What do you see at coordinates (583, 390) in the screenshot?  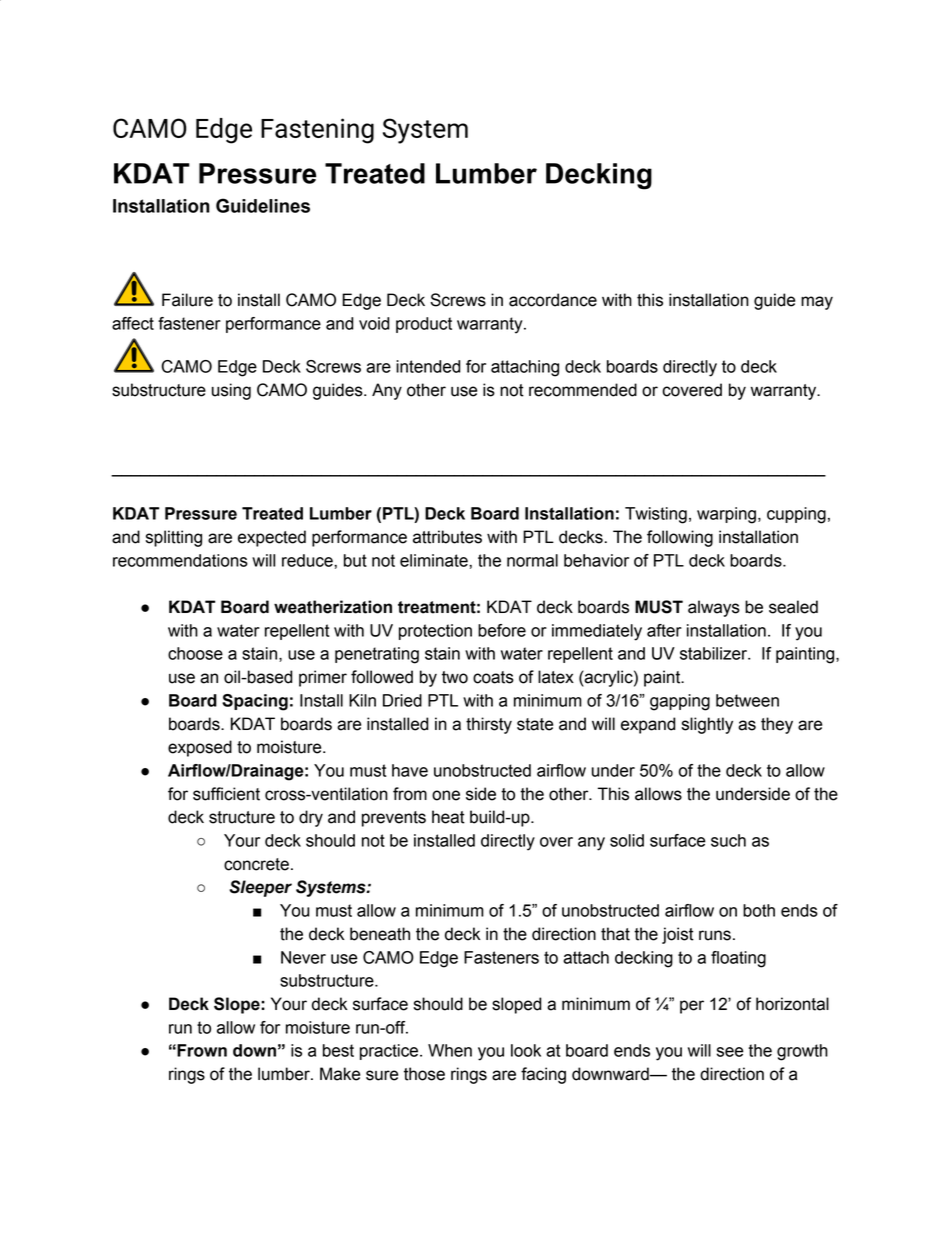 I see `recommended` at bounding box center [583, 390].
